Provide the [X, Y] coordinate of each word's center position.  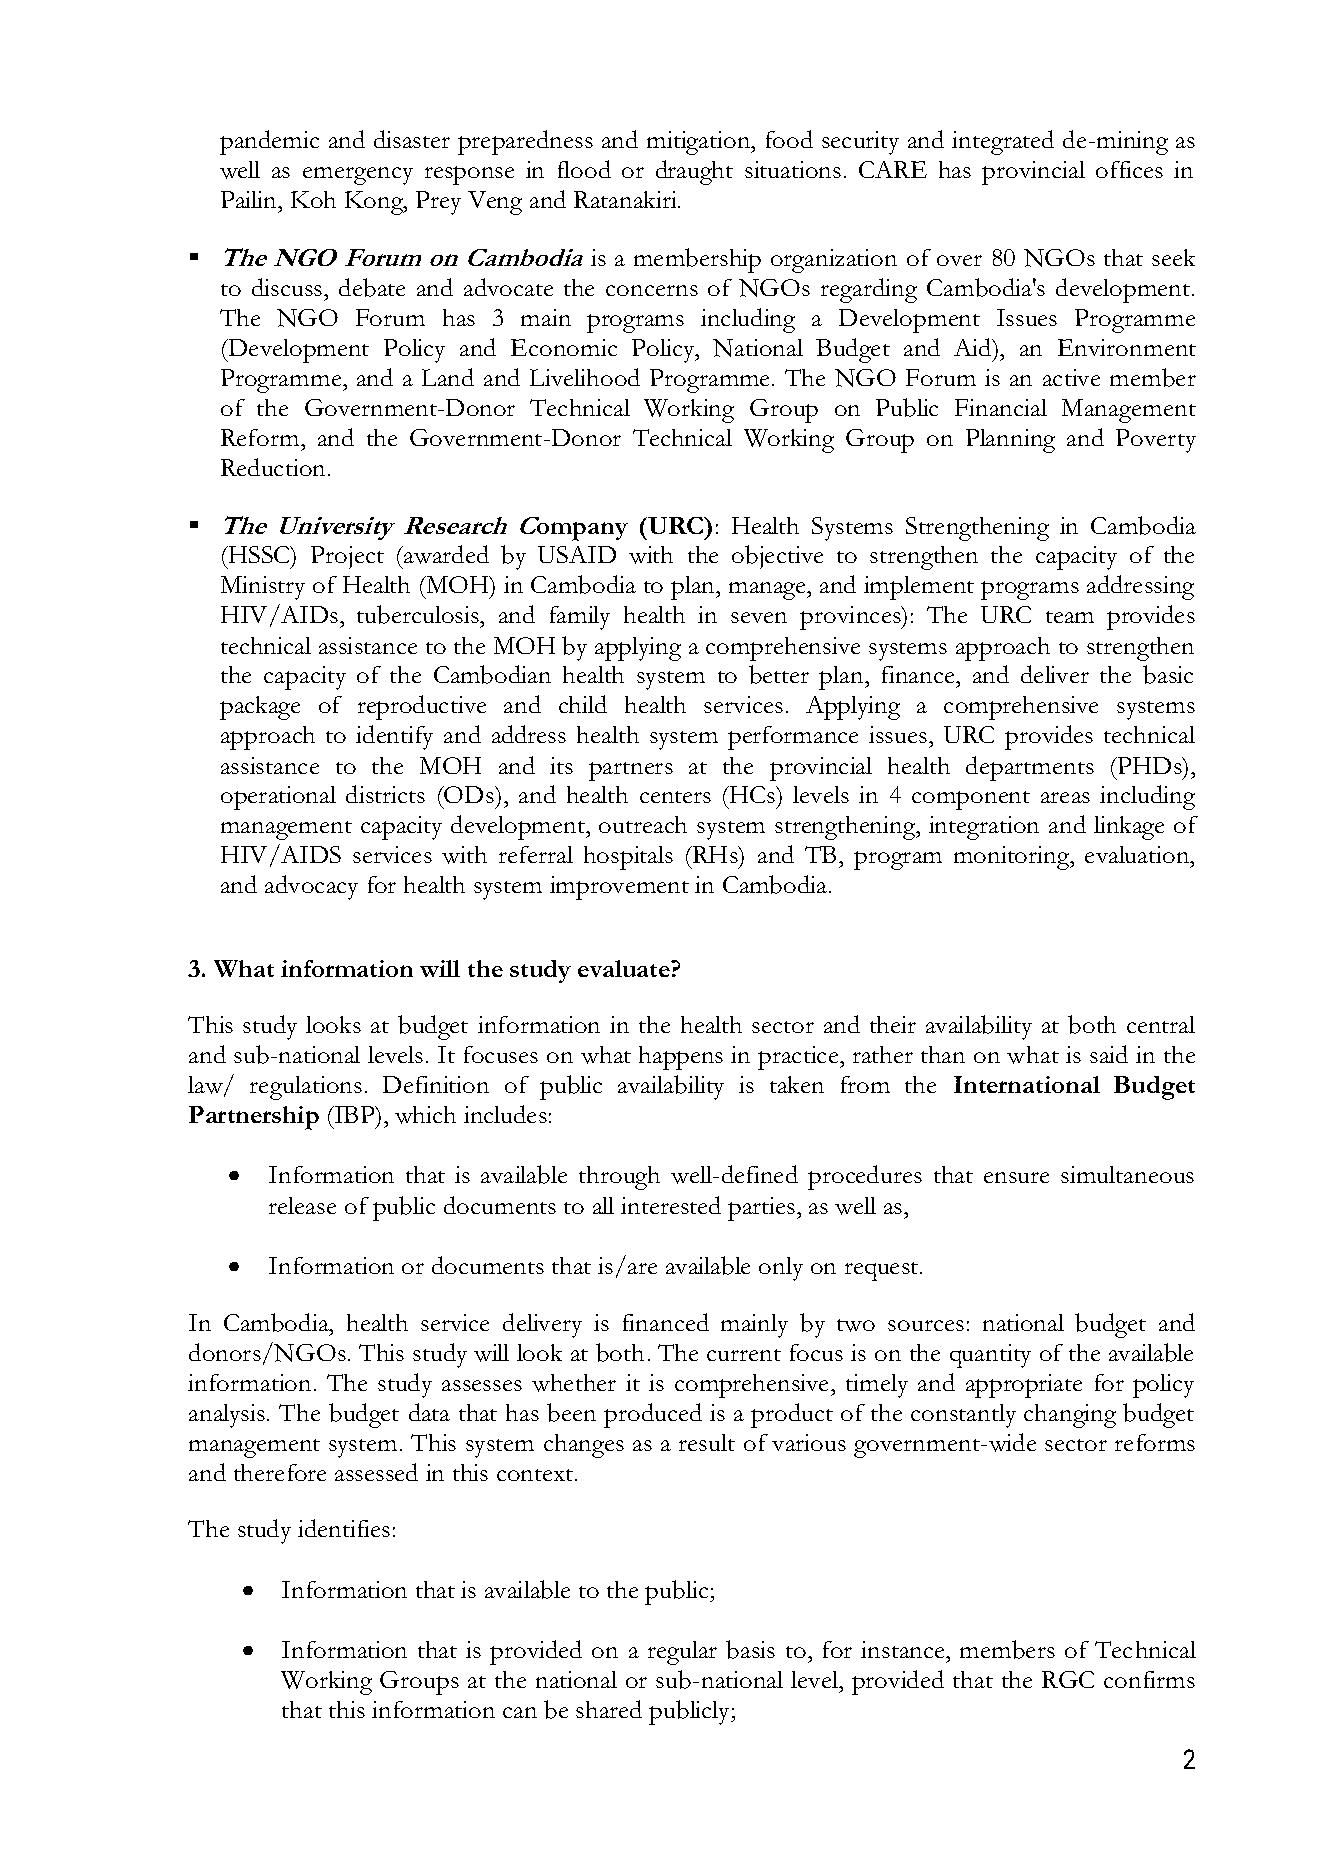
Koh [313, 199]
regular [682, 1653]
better [779, 674]
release [302, 1205]
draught [694, 172]
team [1070, 617]
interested [671, 1205]
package [260, 708]
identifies [344, 1528]
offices [1129, 169]
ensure [1016, 1177]
